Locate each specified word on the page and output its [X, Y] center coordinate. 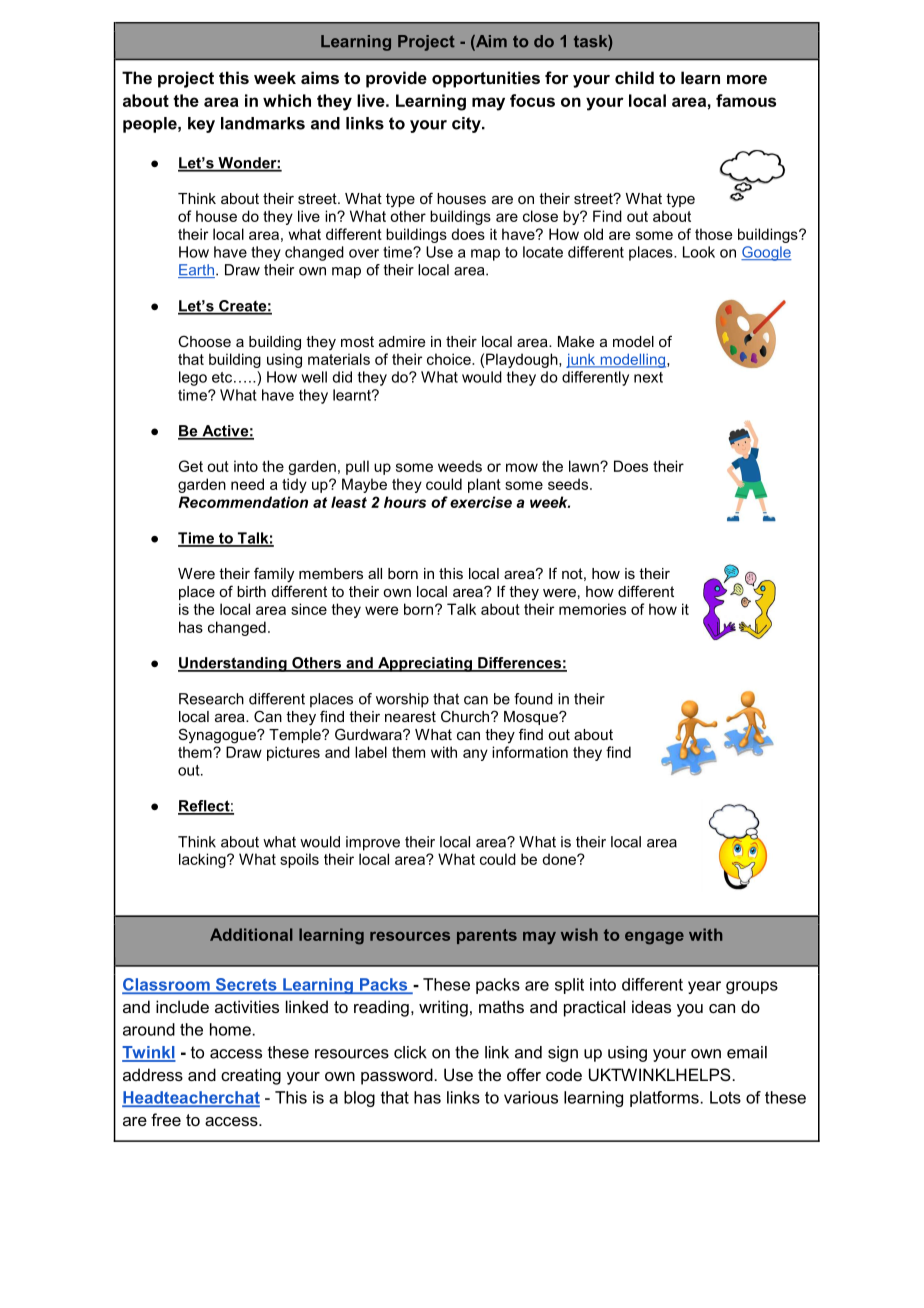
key [201, 125]
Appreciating [425, 664]
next [648, 377]
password [397, 1076]
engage [654, 938]
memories [592, 609]
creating [251, 1076]
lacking [203, 860]
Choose [204, 341]
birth [251, 591]
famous [746, 100]
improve [373, 843]
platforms [664, 1099]
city [467, 125]
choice [450, 359]
